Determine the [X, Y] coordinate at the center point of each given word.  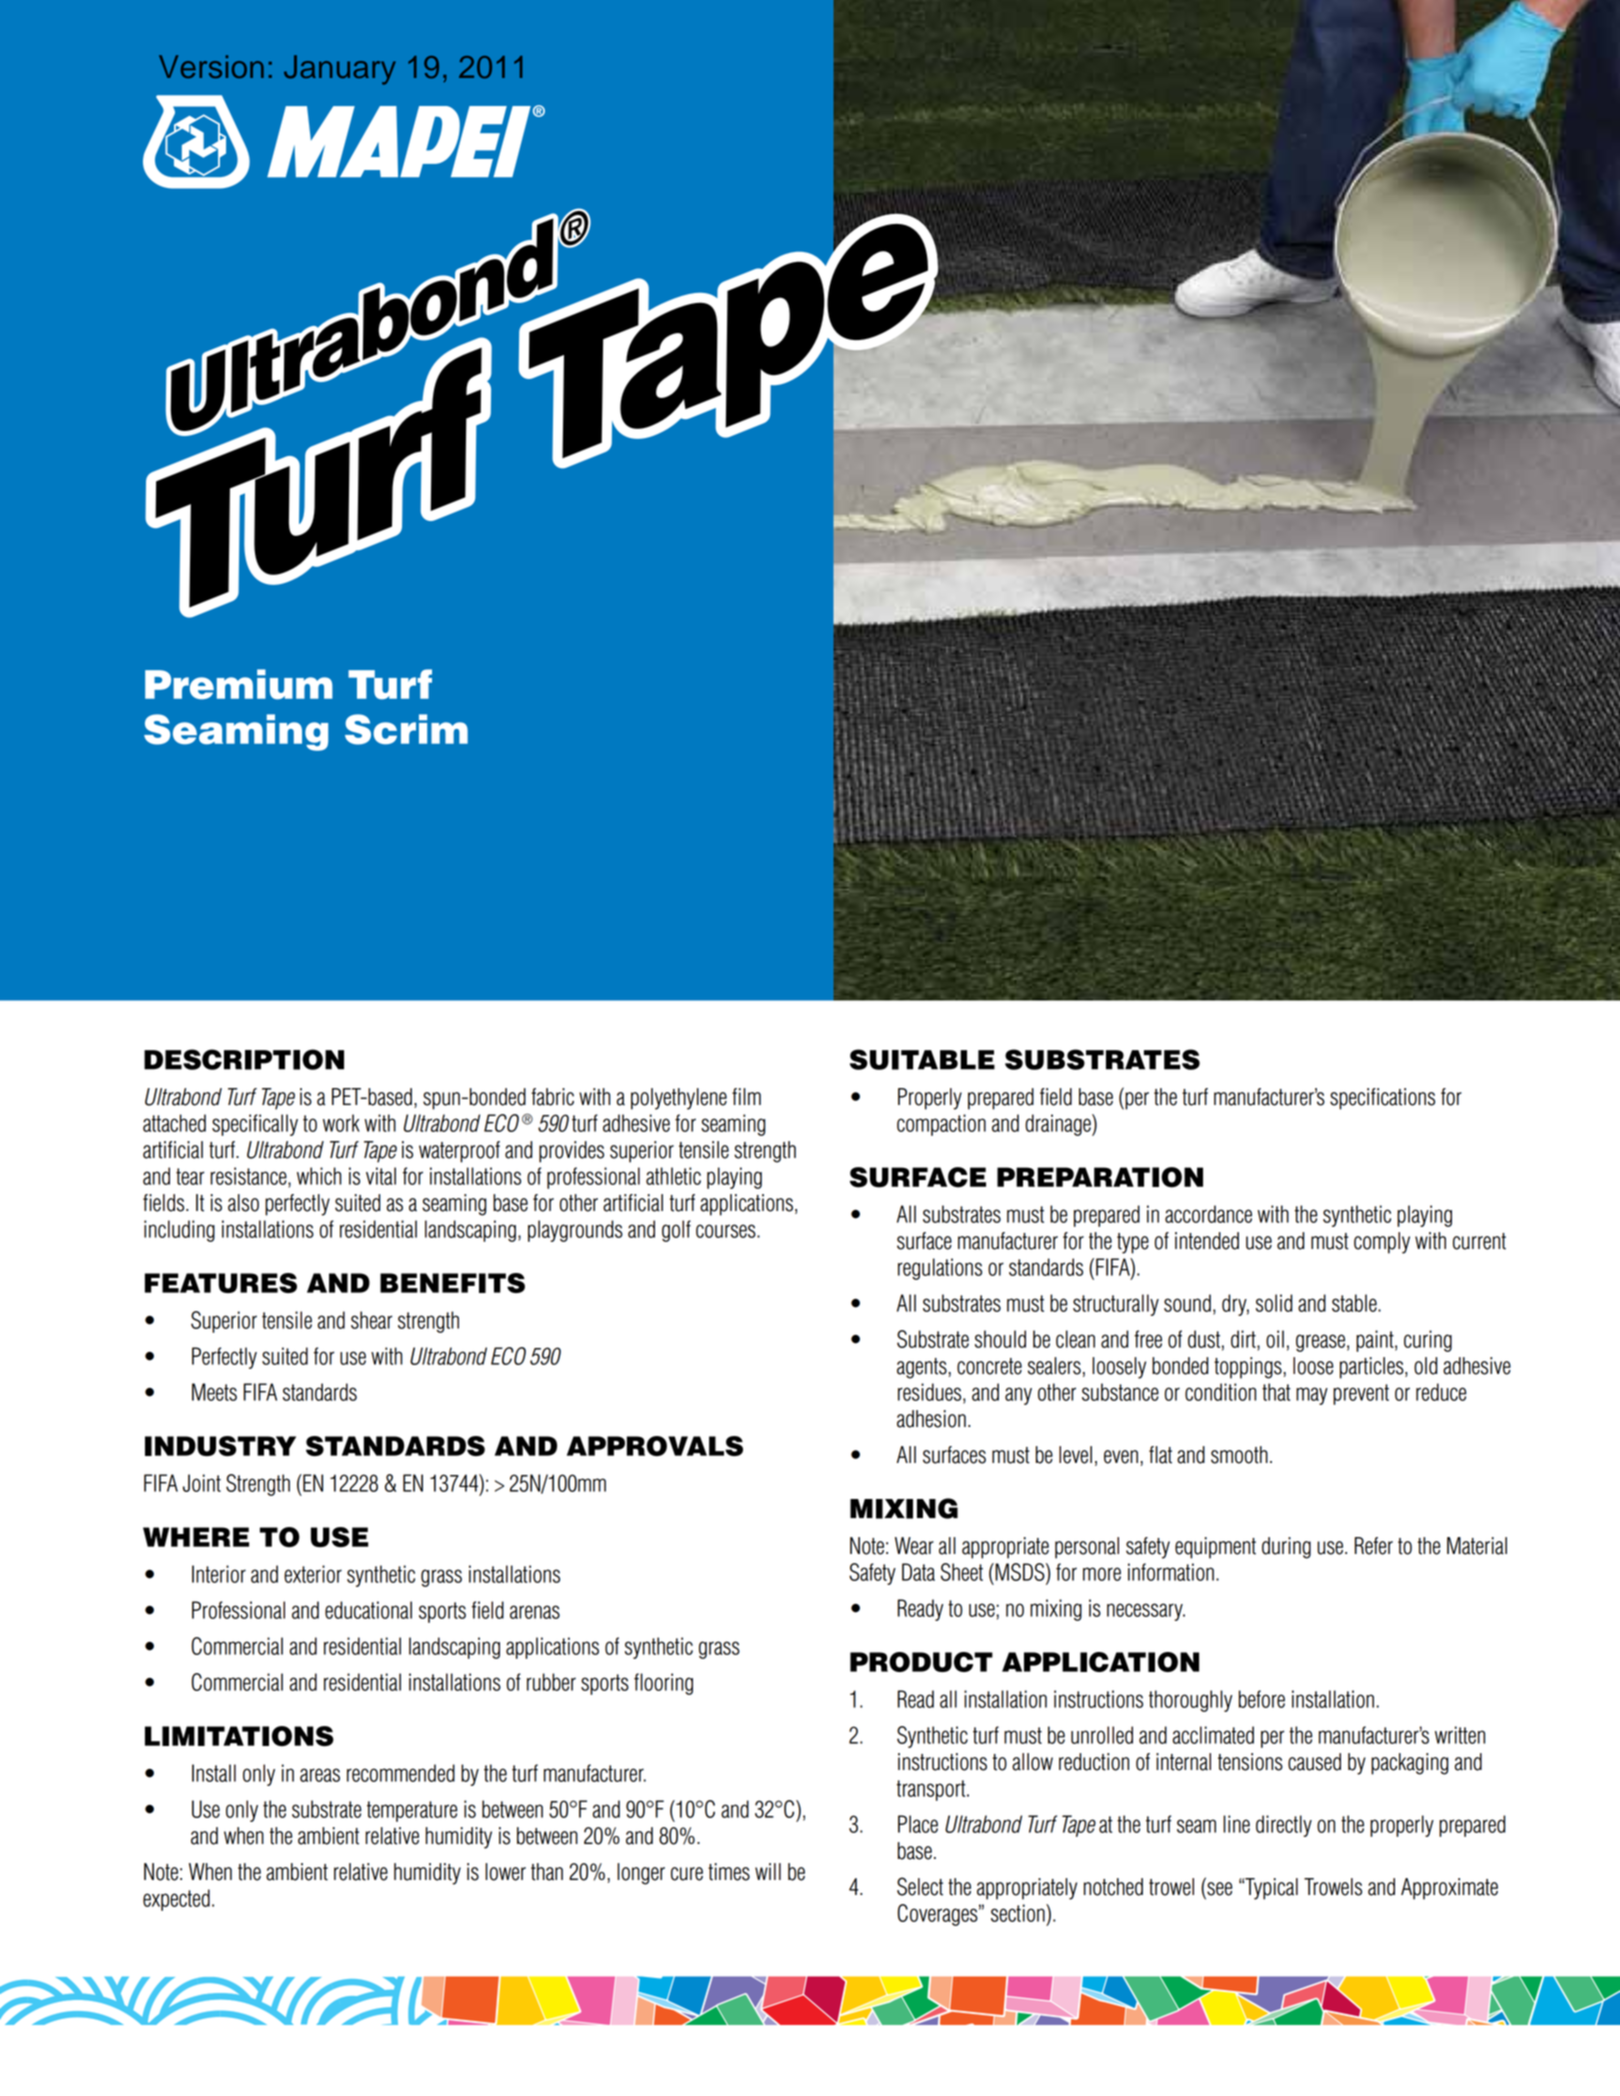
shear [371, 1320]
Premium [239, 684]
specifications [1382, 1099]
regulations [940, 1269]
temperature [412, 1811]
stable [1355, 1303]
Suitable [922, 1059]
